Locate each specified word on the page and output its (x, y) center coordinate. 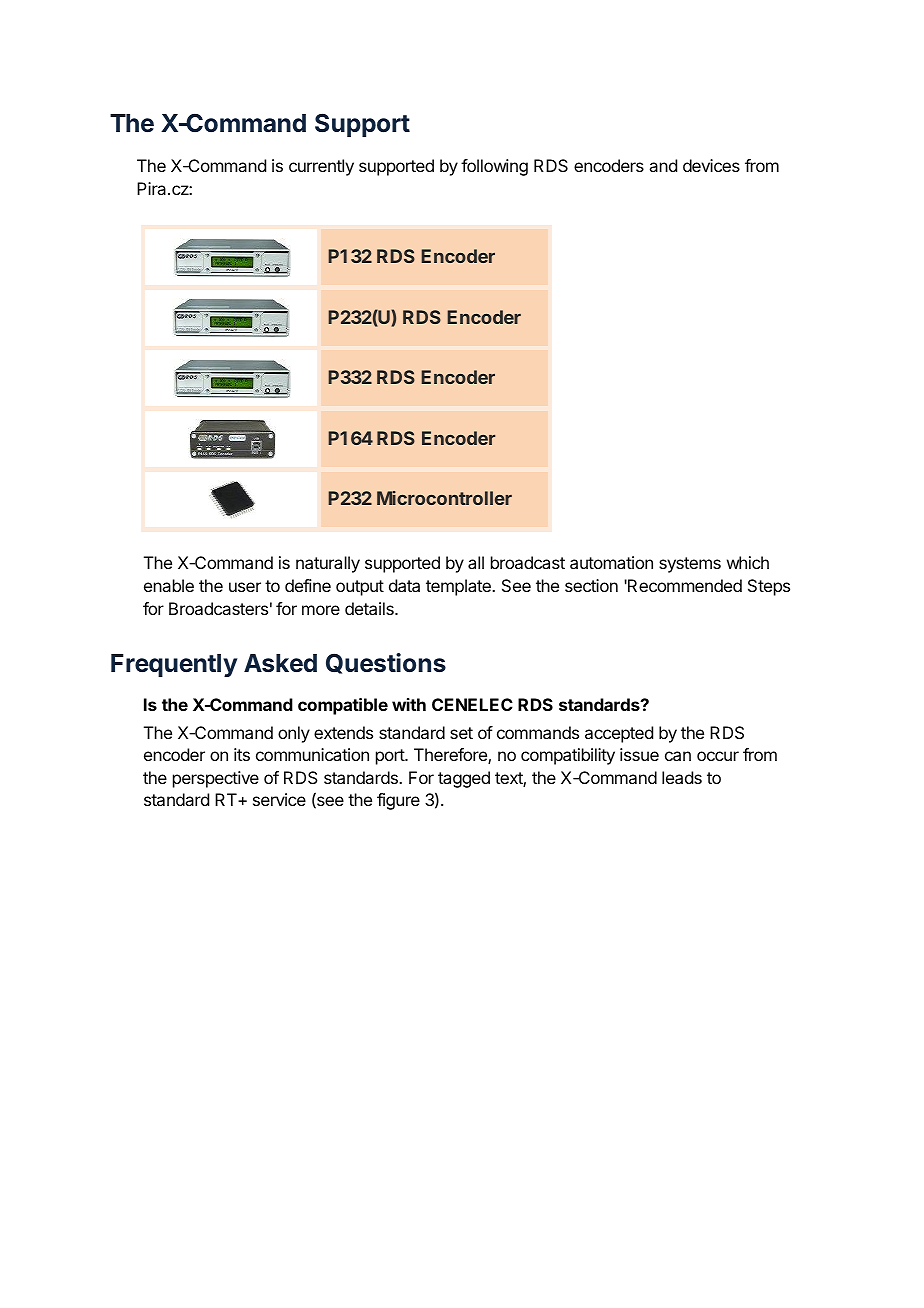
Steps (769, 587)
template (459, 587)
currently (321, 167)
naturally (328, 564)
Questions (386, 663)
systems (690, 565)
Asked (280, 663)
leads (682, 777)
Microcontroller (444, 498)
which (748, 562)
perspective (216, 779)
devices (711, 165)
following (494, 167)
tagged (464, 779)
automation (611, 562)
